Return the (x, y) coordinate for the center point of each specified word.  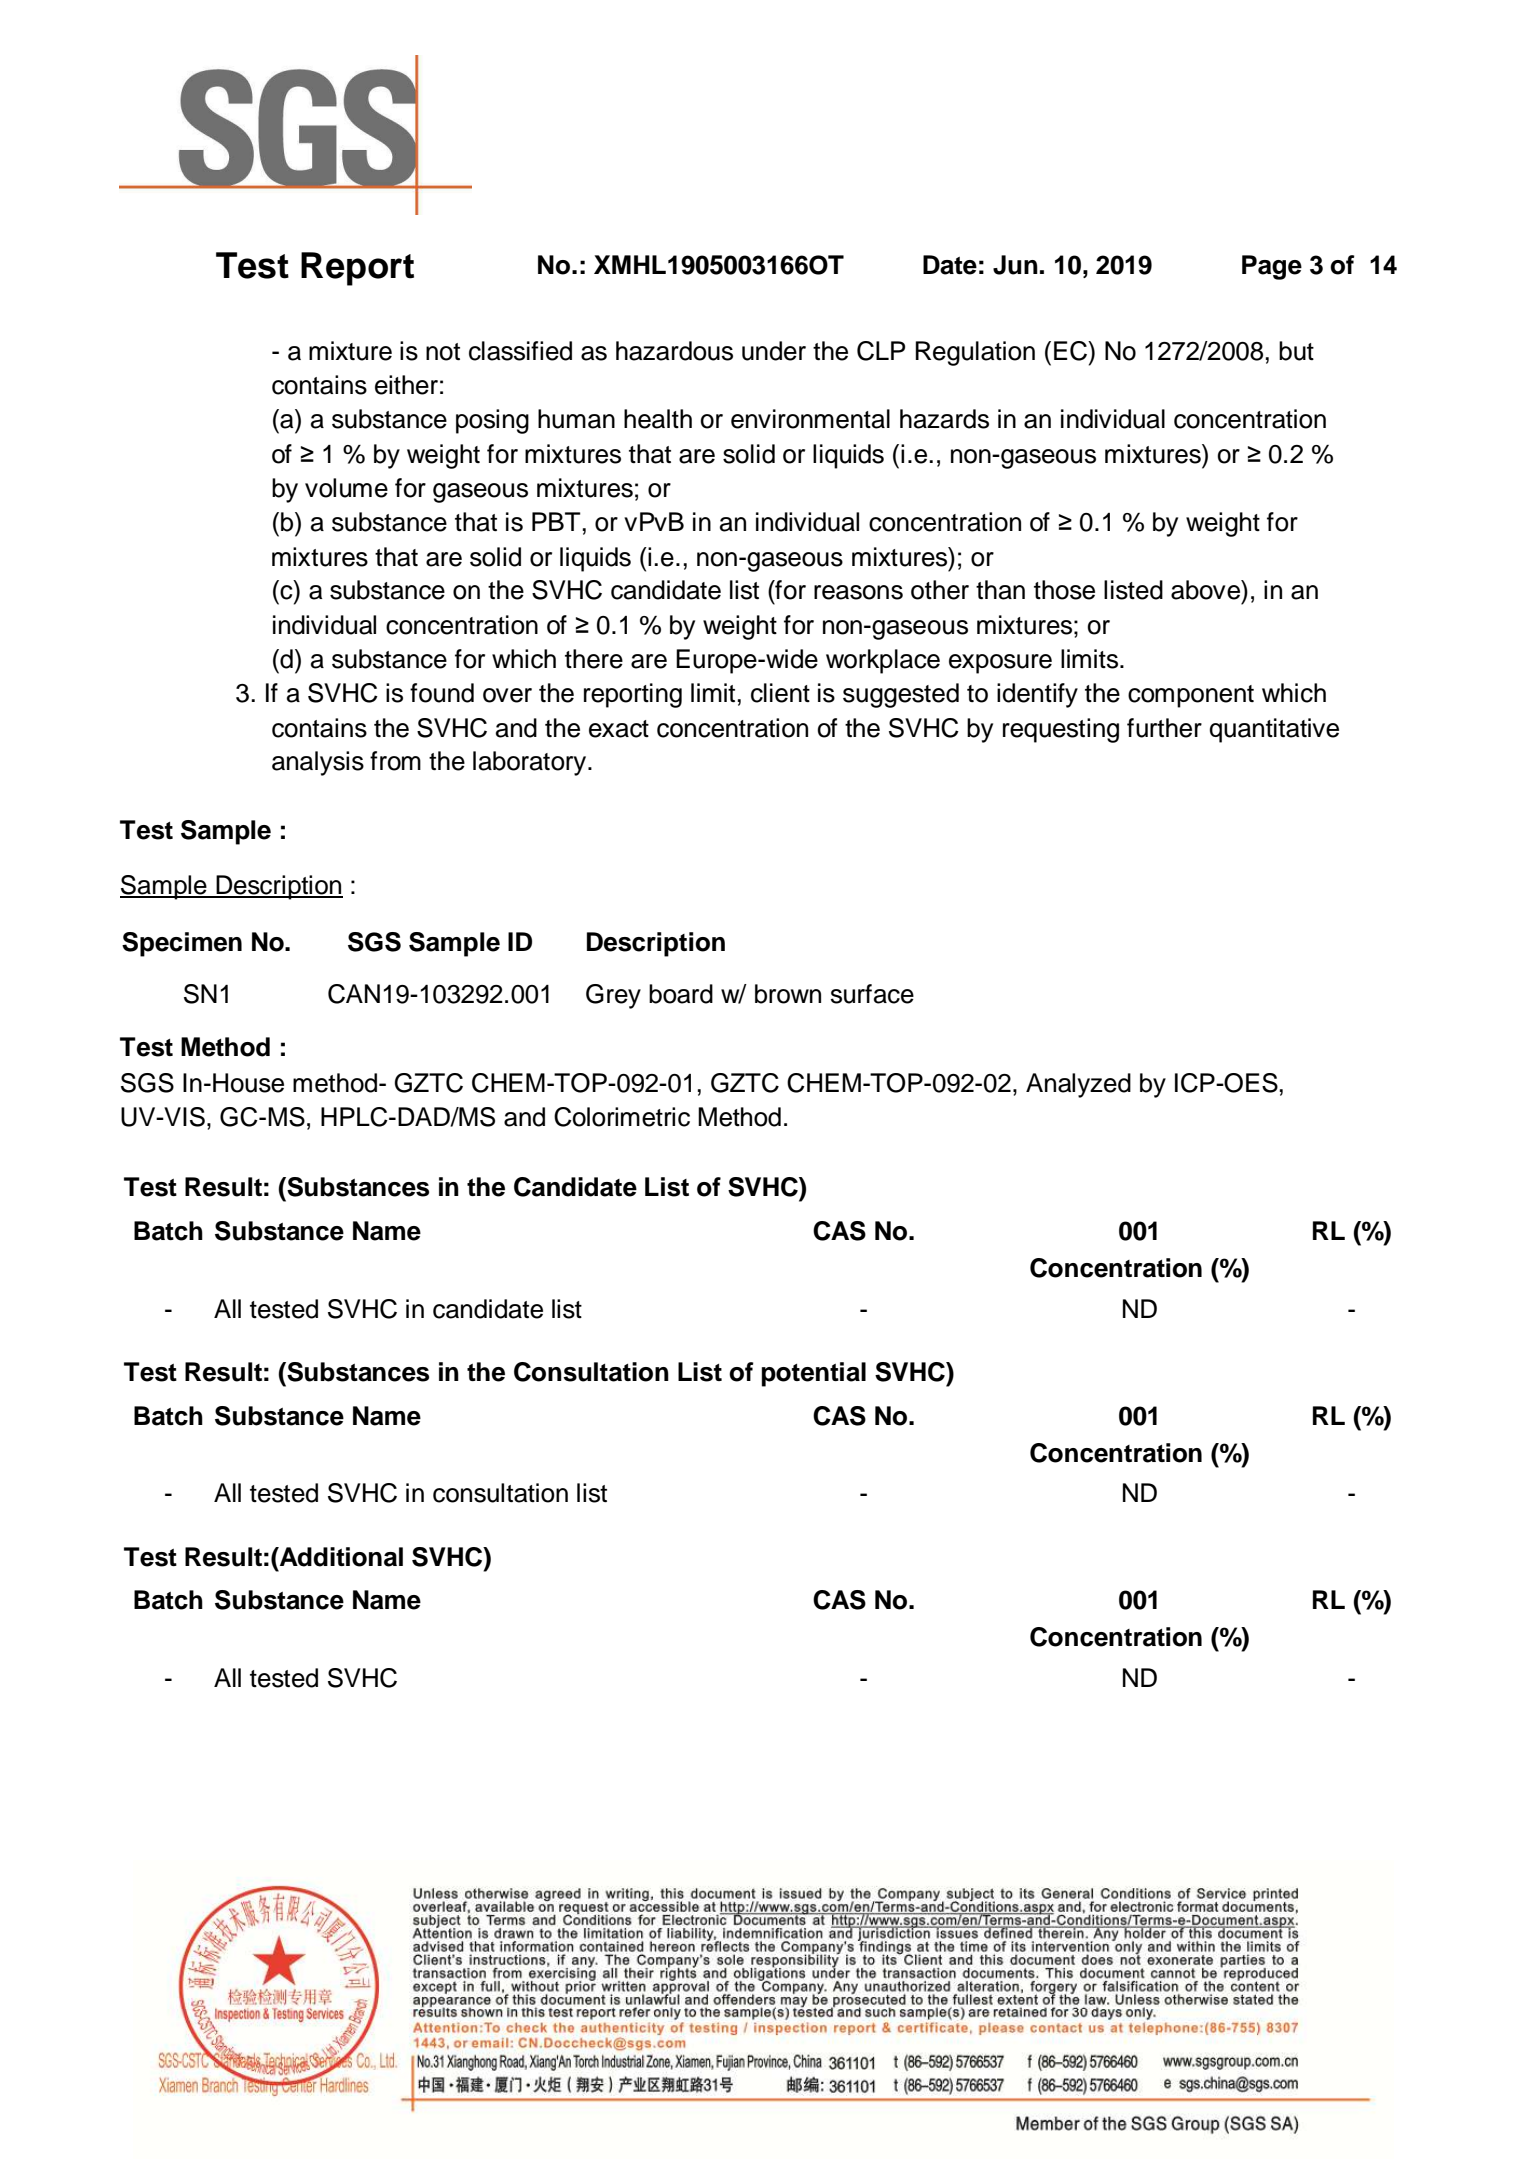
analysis (318, 763)
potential (814, 1374)
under (774, 351)
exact (619, 729)
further (1164, 728)
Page (1272, 267)
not (443, 352)
